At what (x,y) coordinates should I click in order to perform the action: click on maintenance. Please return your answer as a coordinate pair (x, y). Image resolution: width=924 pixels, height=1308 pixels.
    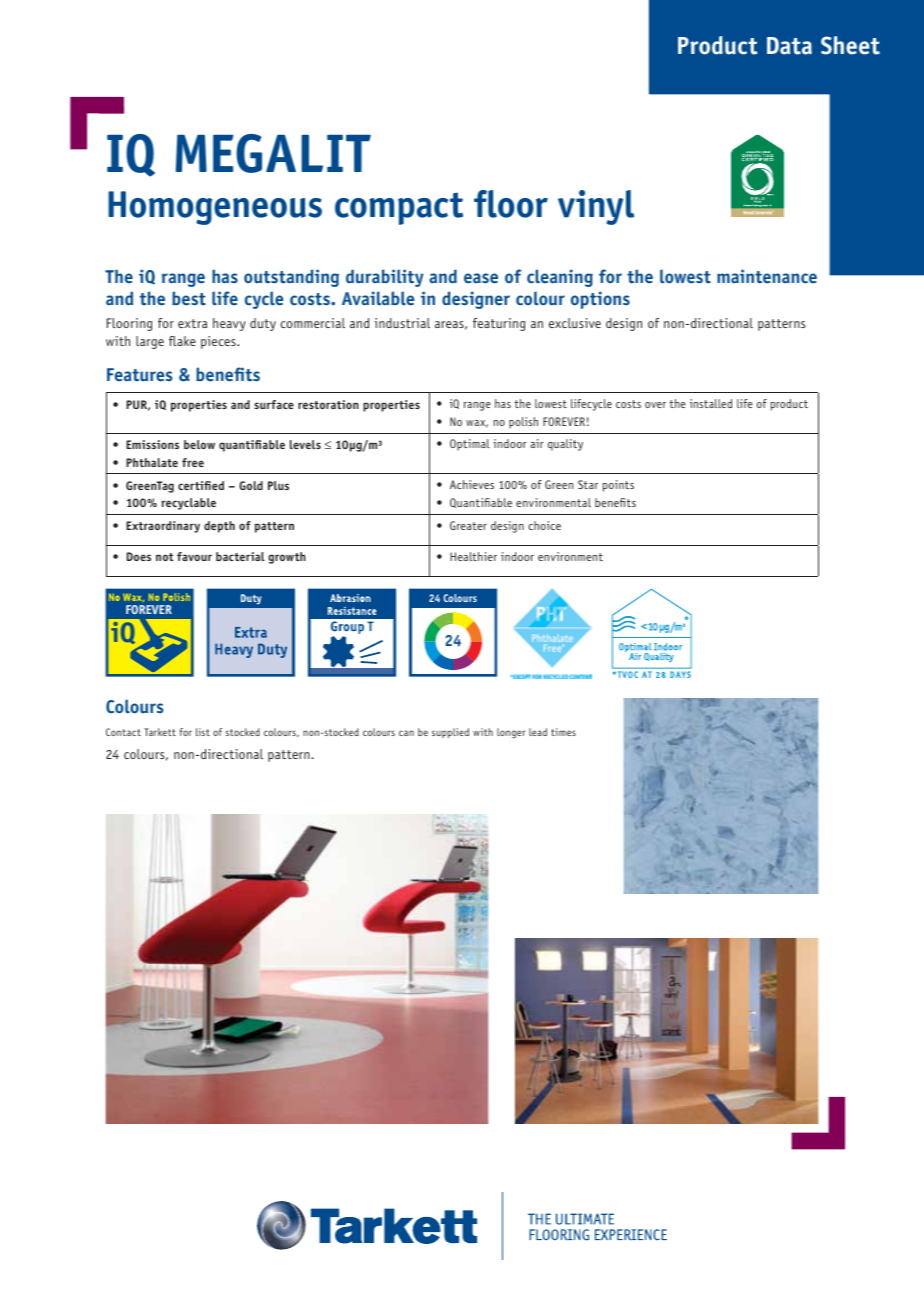
    Looking at the image, I should click on (767, 276).
